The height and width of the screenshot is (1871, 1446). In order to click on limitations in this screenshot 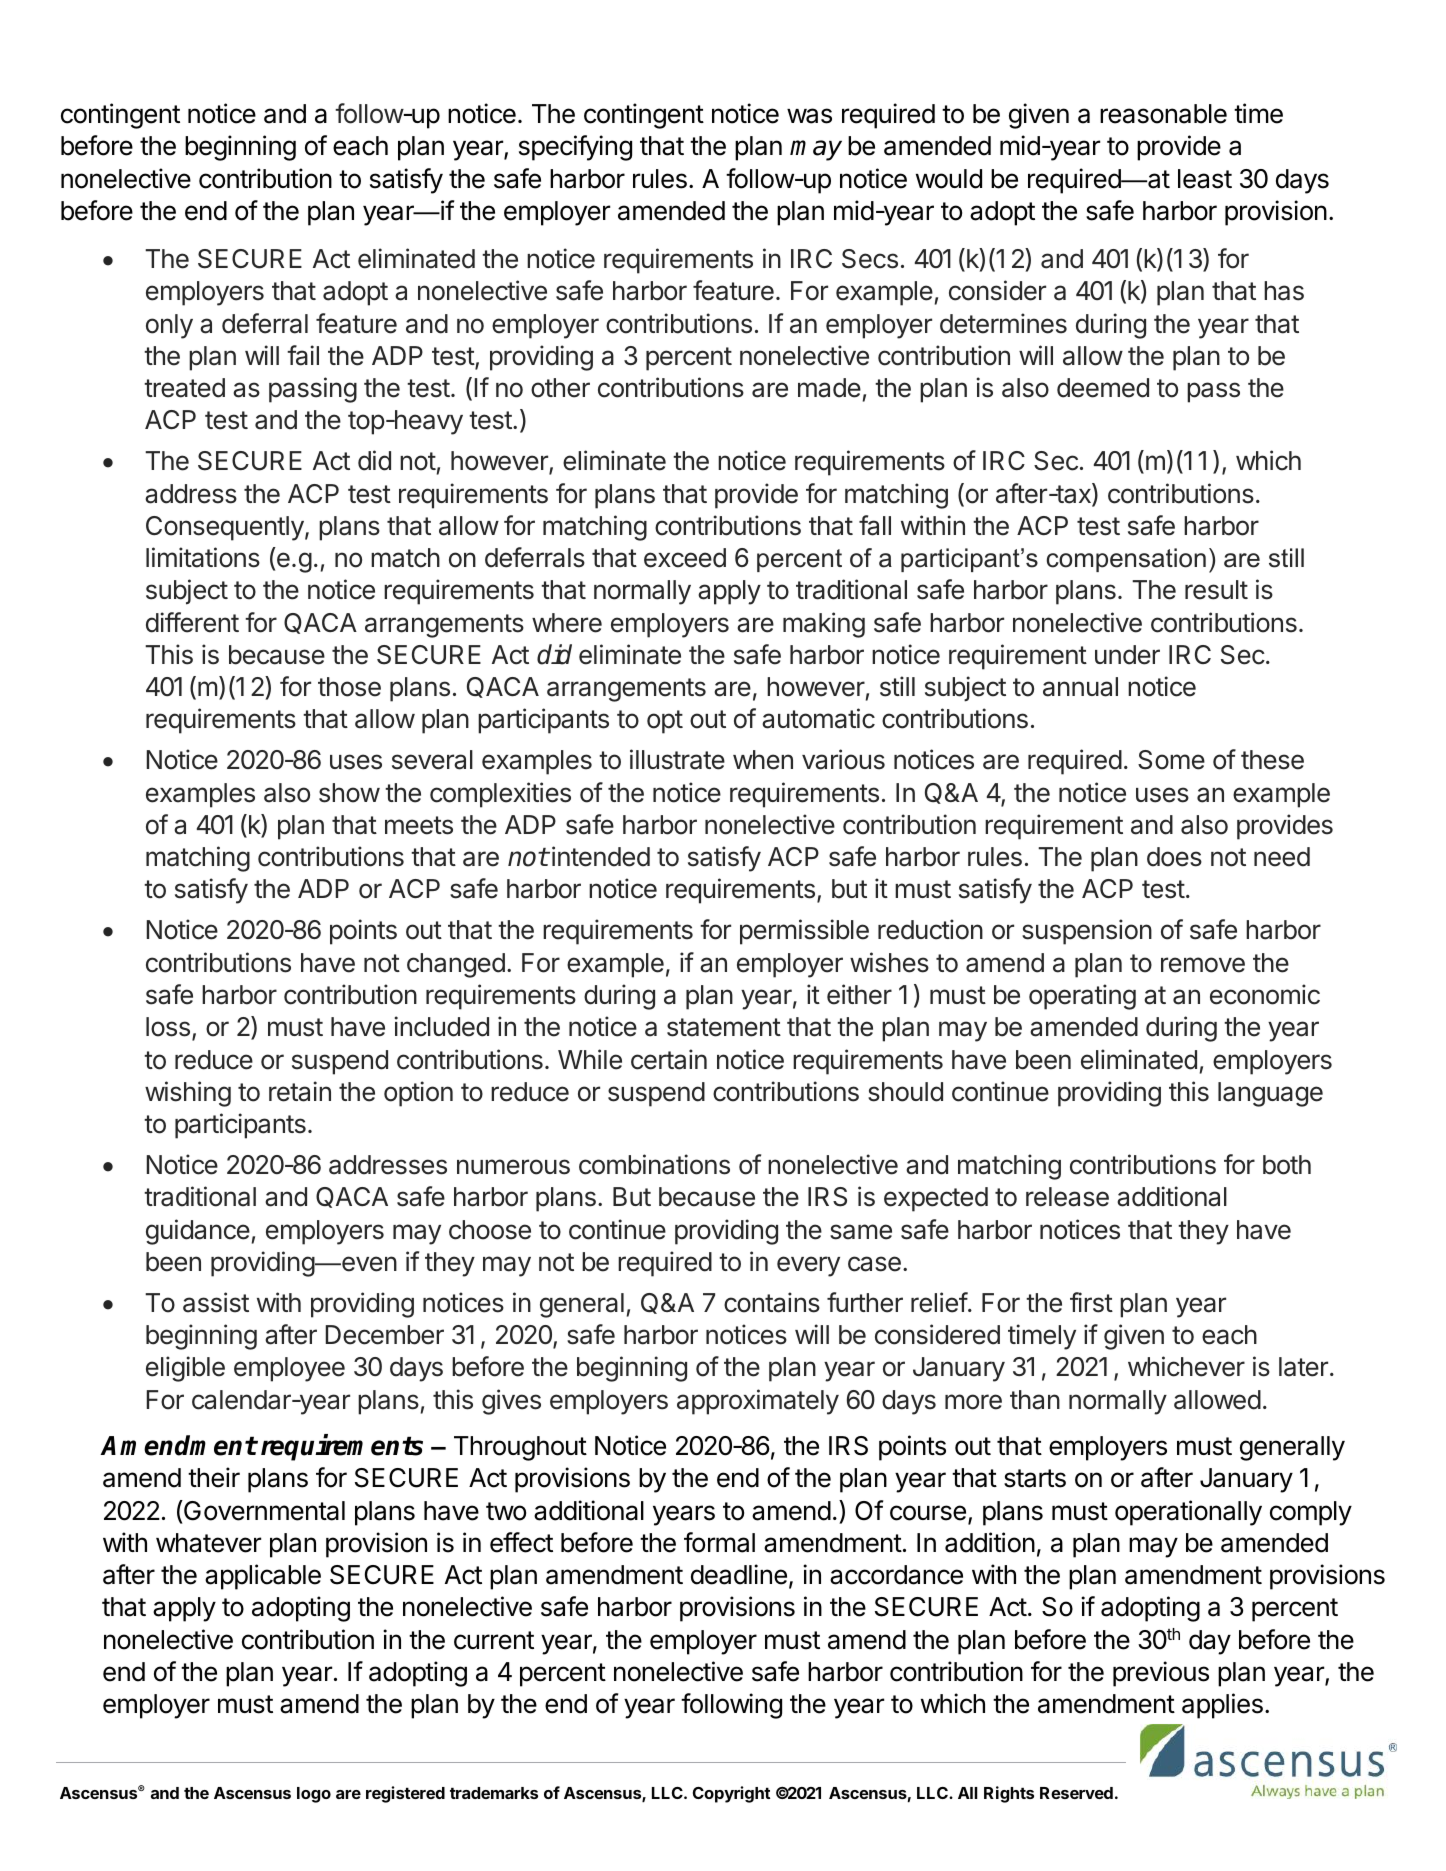, I will do `click(203, 557)`.
